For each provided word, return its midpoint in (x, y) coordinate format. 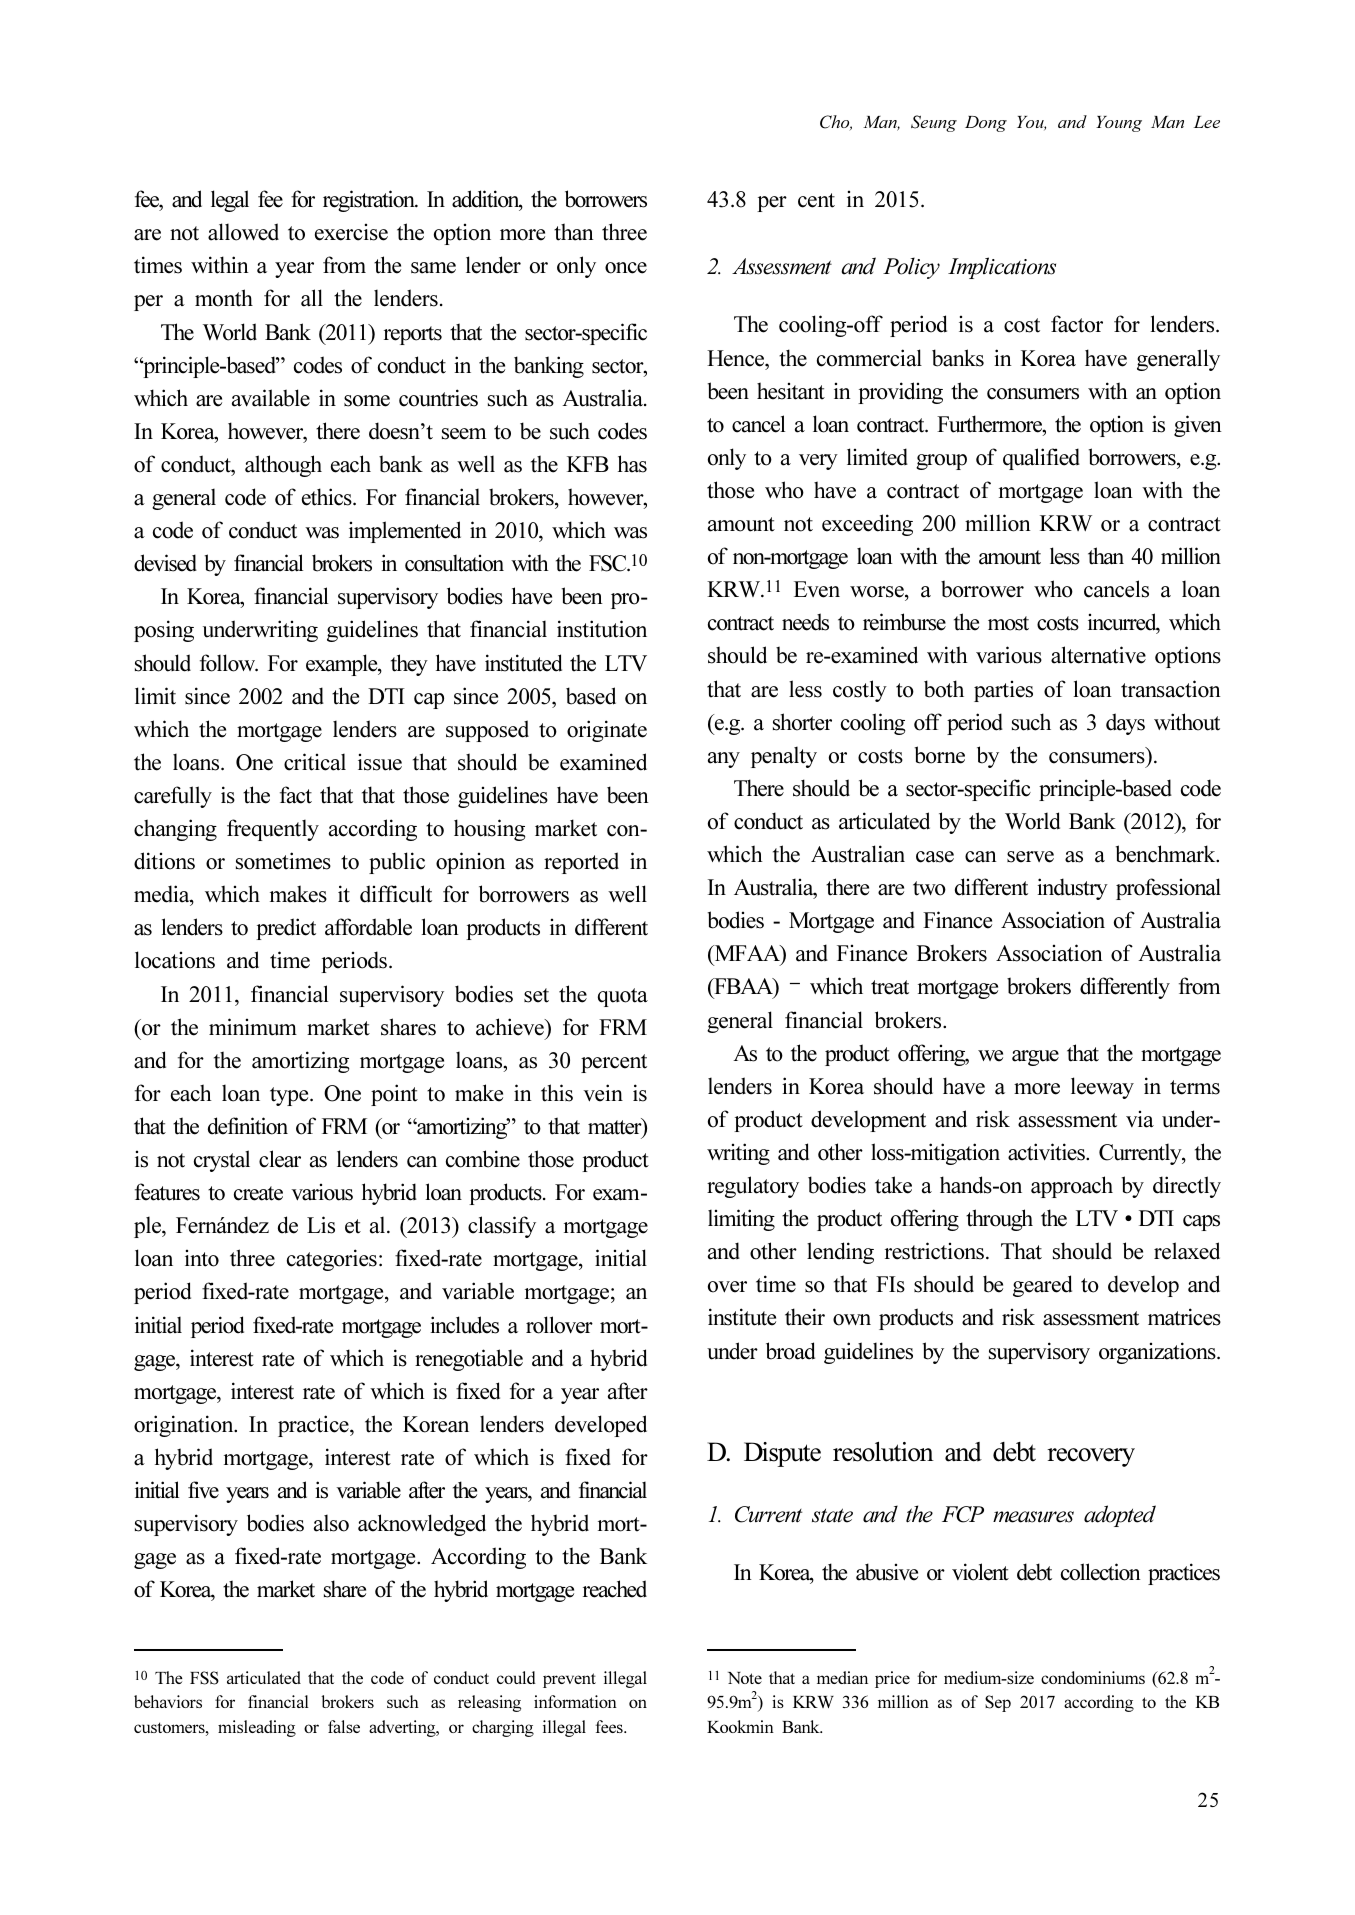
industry (1072, 889)
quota (623, 997)
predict (286, 929)
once (626, 268)
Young (1119, 124)
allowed (243, 232)
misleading (257, 1728)
